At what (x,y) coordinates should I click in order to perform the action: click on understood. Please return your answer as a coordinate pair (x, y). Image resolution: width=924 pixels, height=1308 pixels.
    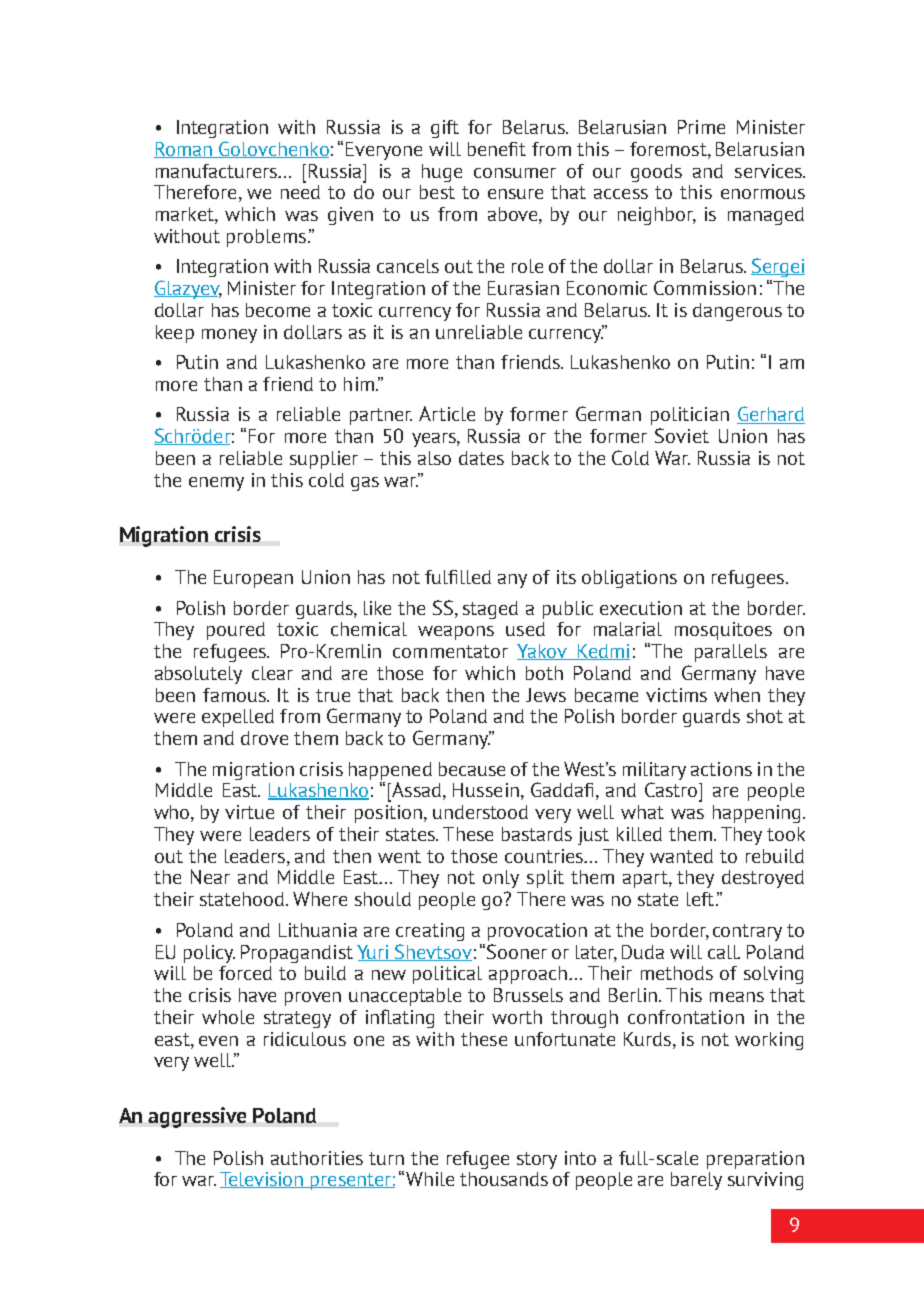
    Looking at the image, I should click on (480, 812).
